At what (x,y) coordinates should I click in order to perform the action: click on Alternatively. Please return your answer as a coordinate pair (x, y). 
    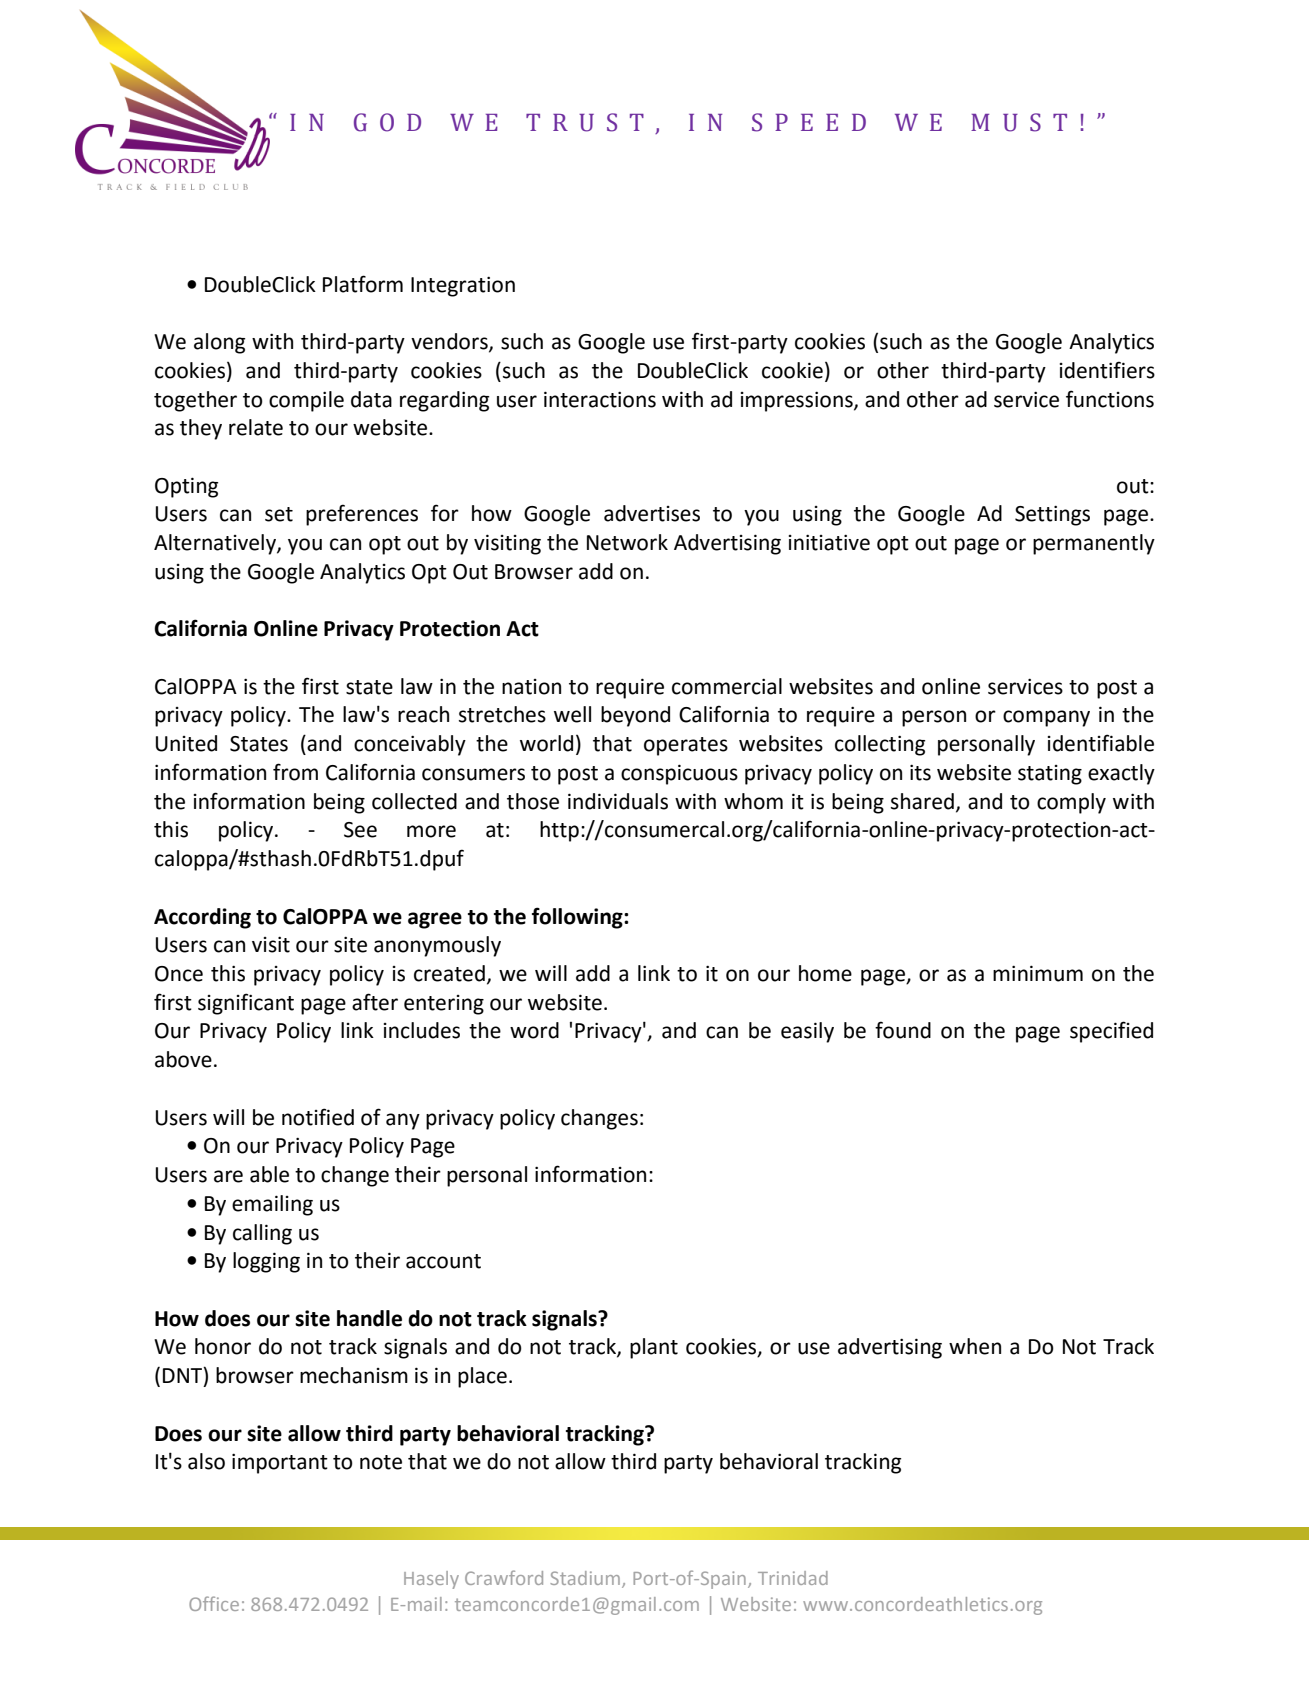
    Looking at the image, I should click on (216, 544).
